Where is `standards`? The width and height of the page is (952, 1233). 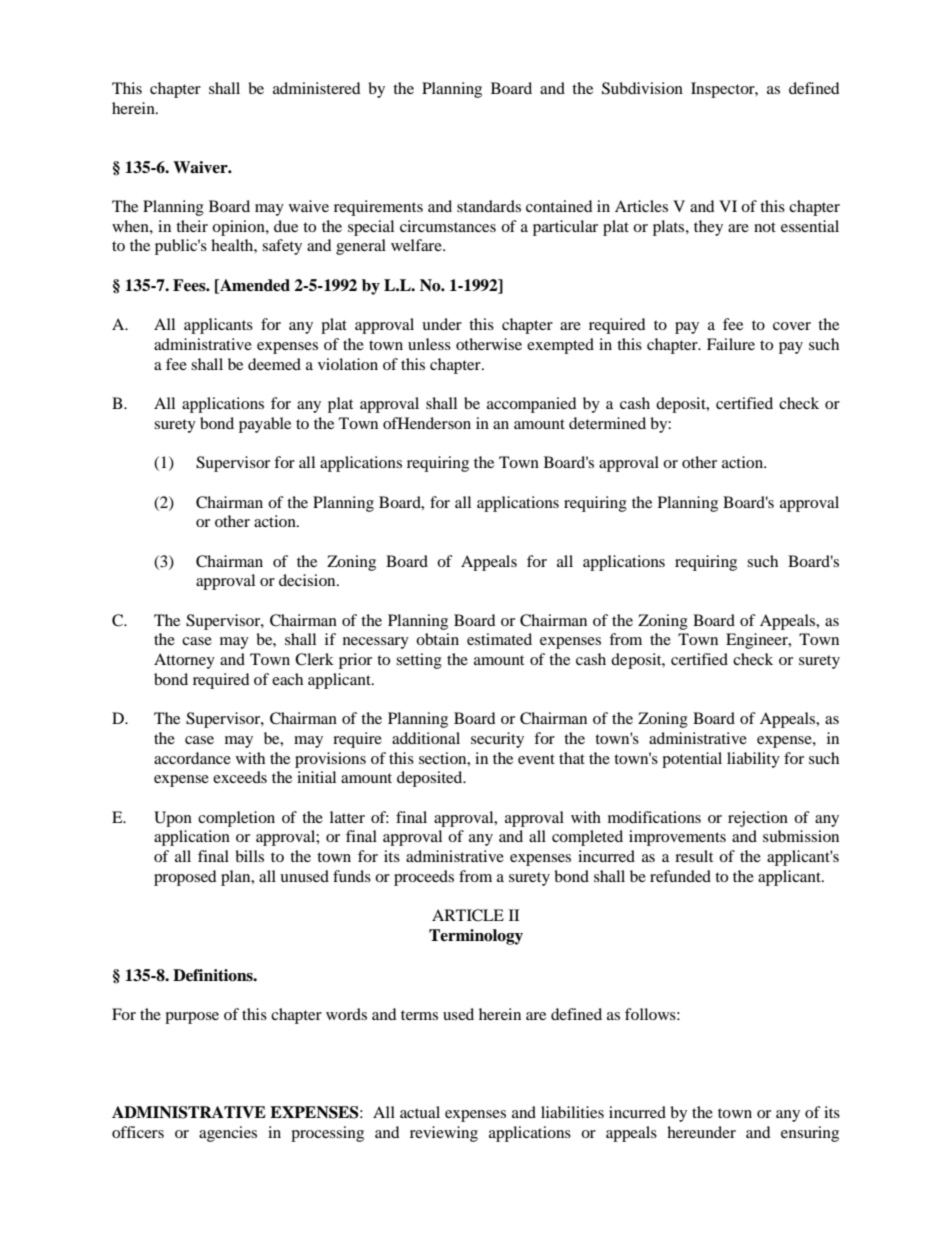 standards is located at coordinates (489, 206).
